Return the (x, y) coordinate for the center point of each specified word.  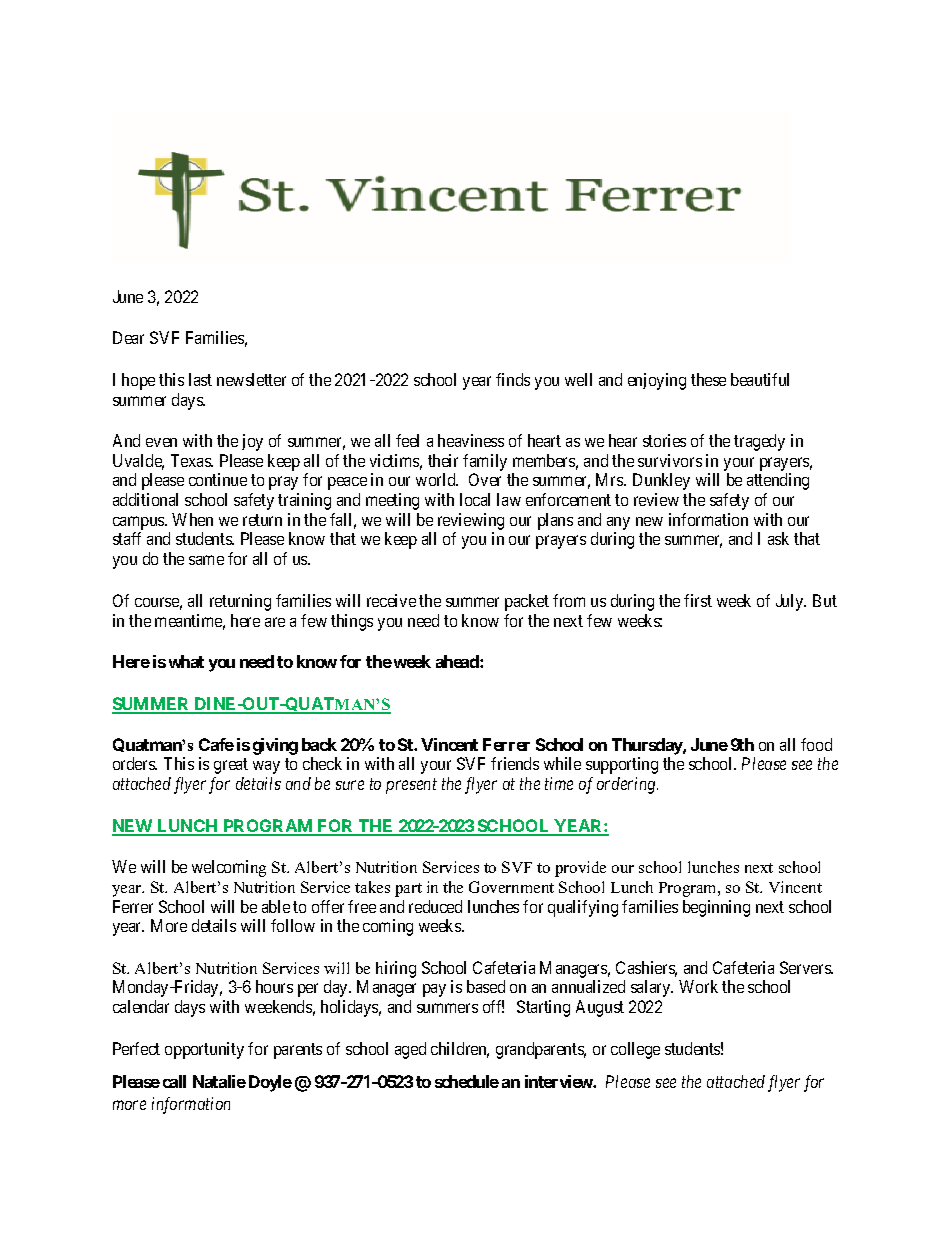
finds (513, 379)
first (698, 600)
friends (515, 763)
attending (778, 481)
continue (218, 479)
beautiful (760, 379)
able (276, 906)
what (186, 661)
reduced (435, 906)
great (231, 766)
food (816, 744)
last (200, 379)
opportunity (204, 1050)
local (475, 499)
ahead (458, 661)
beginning (716, 908)
